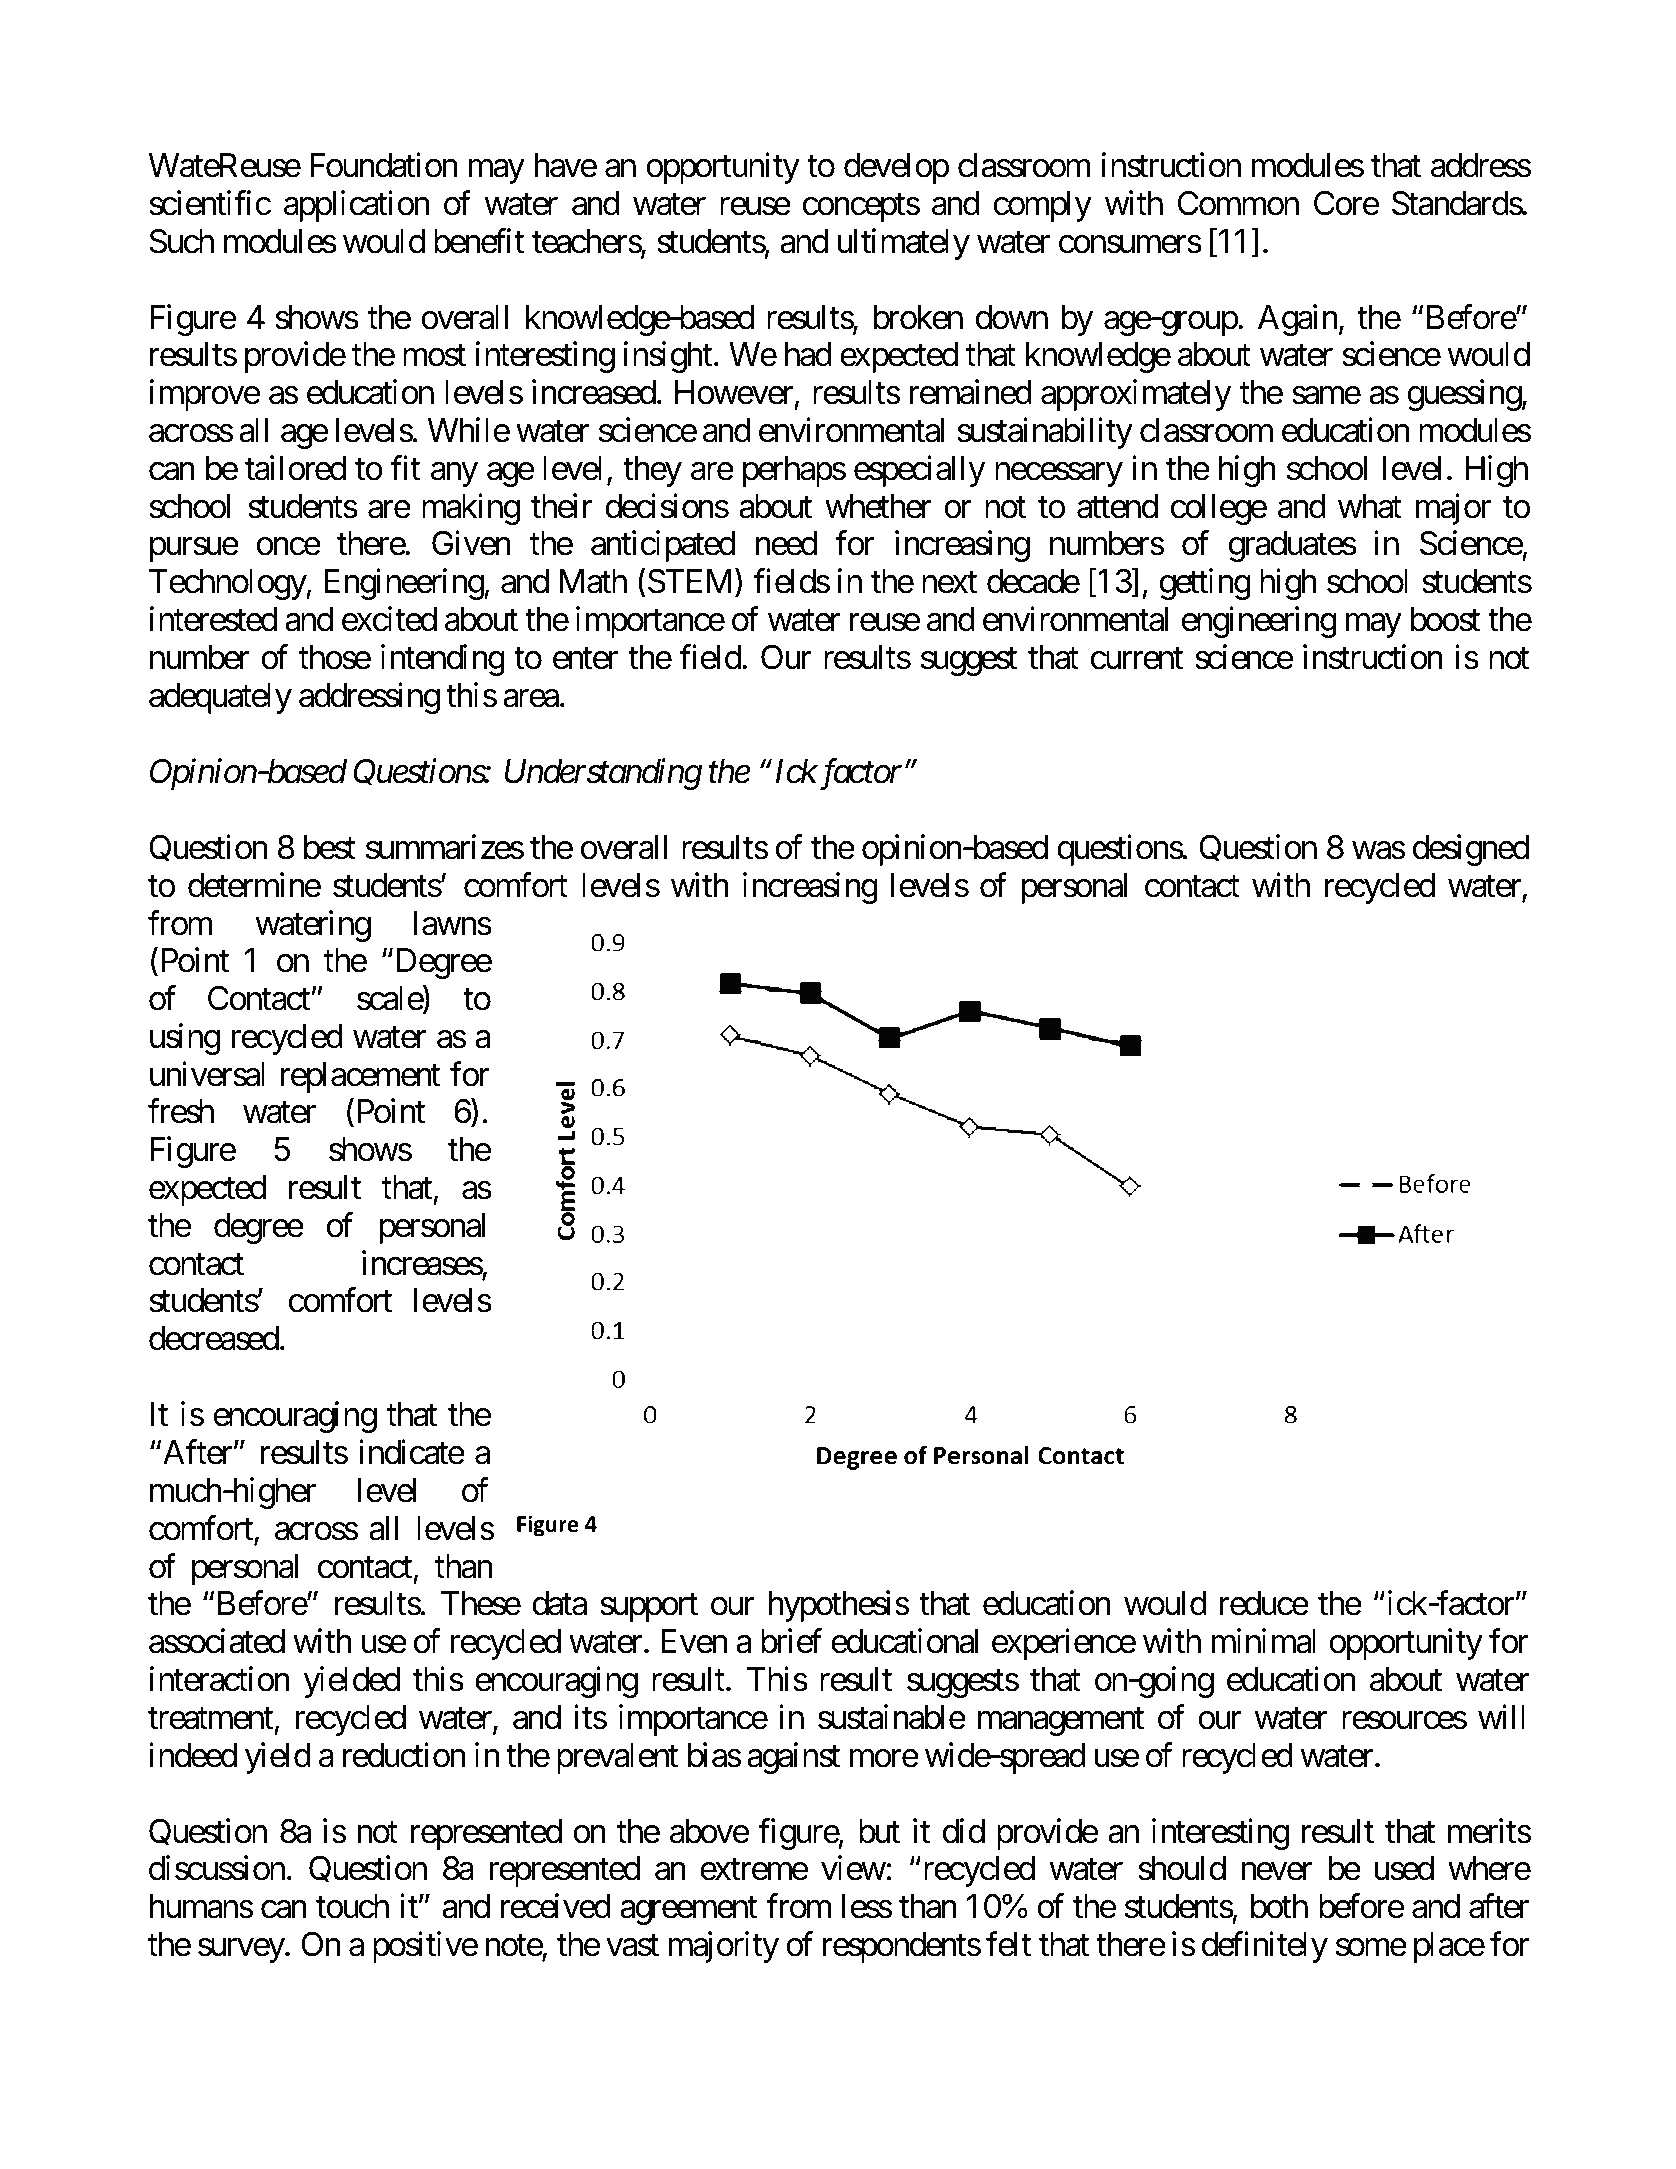 The width and height of the screenshot is (1676, 2169). What do you see at coordinates (356, 206) in the screenshot?
I see `application` at bounding box center [356, 206].
